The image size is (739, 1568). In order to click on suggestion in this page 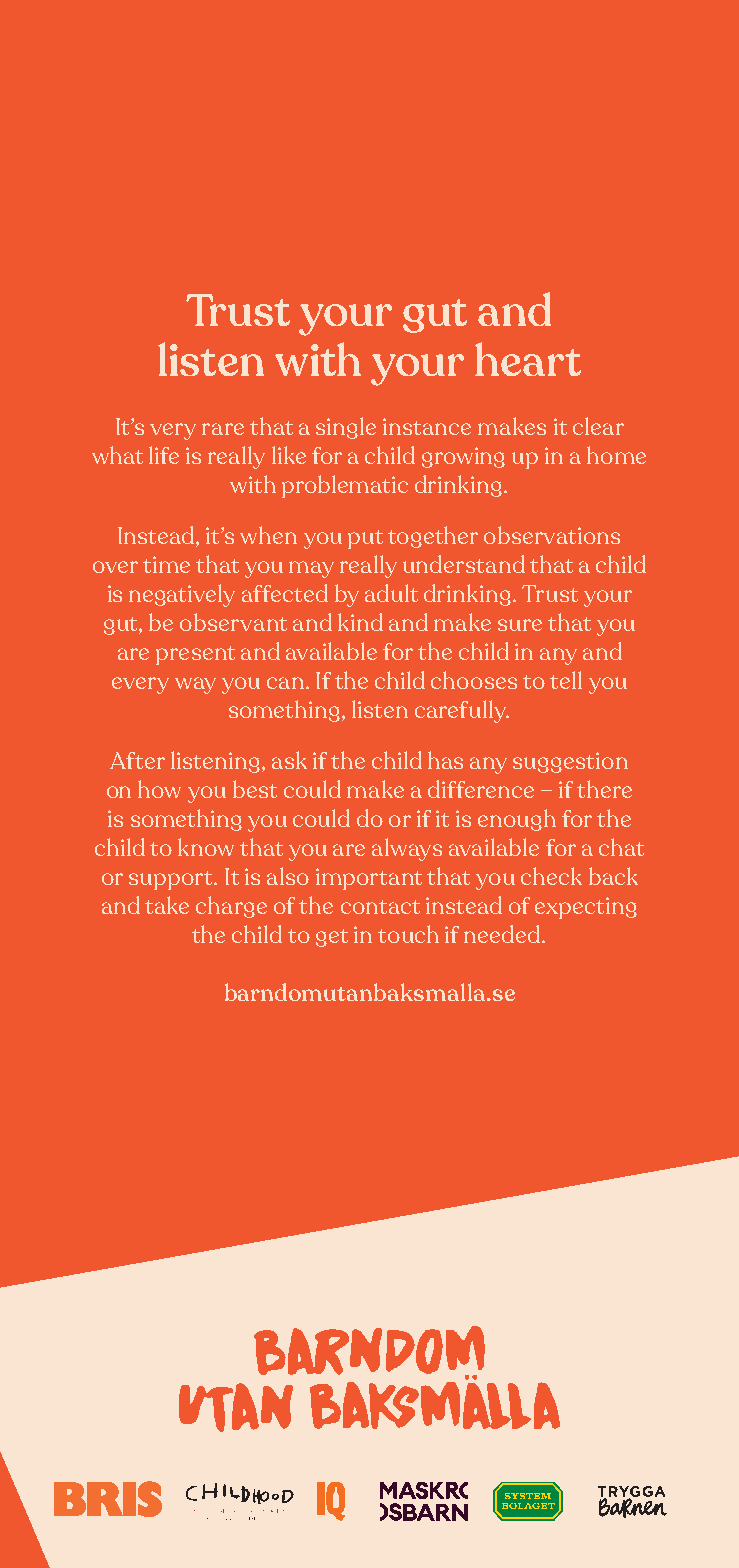, I will do `click(570, 762)`.
